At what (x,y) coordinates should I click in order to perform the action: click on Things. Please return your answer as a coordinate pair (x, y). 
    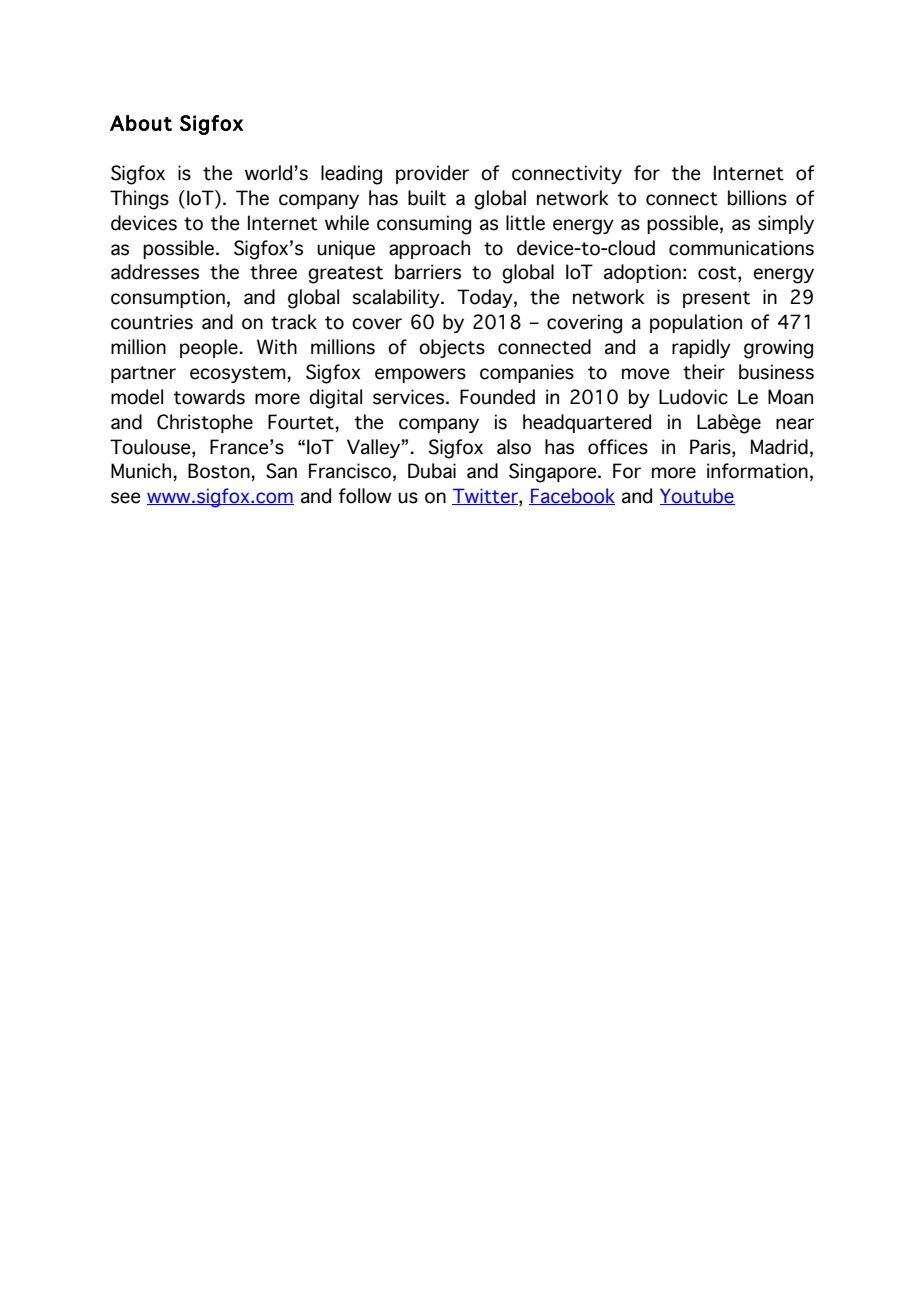
    Looking at the image, I should click on (139, 200).
